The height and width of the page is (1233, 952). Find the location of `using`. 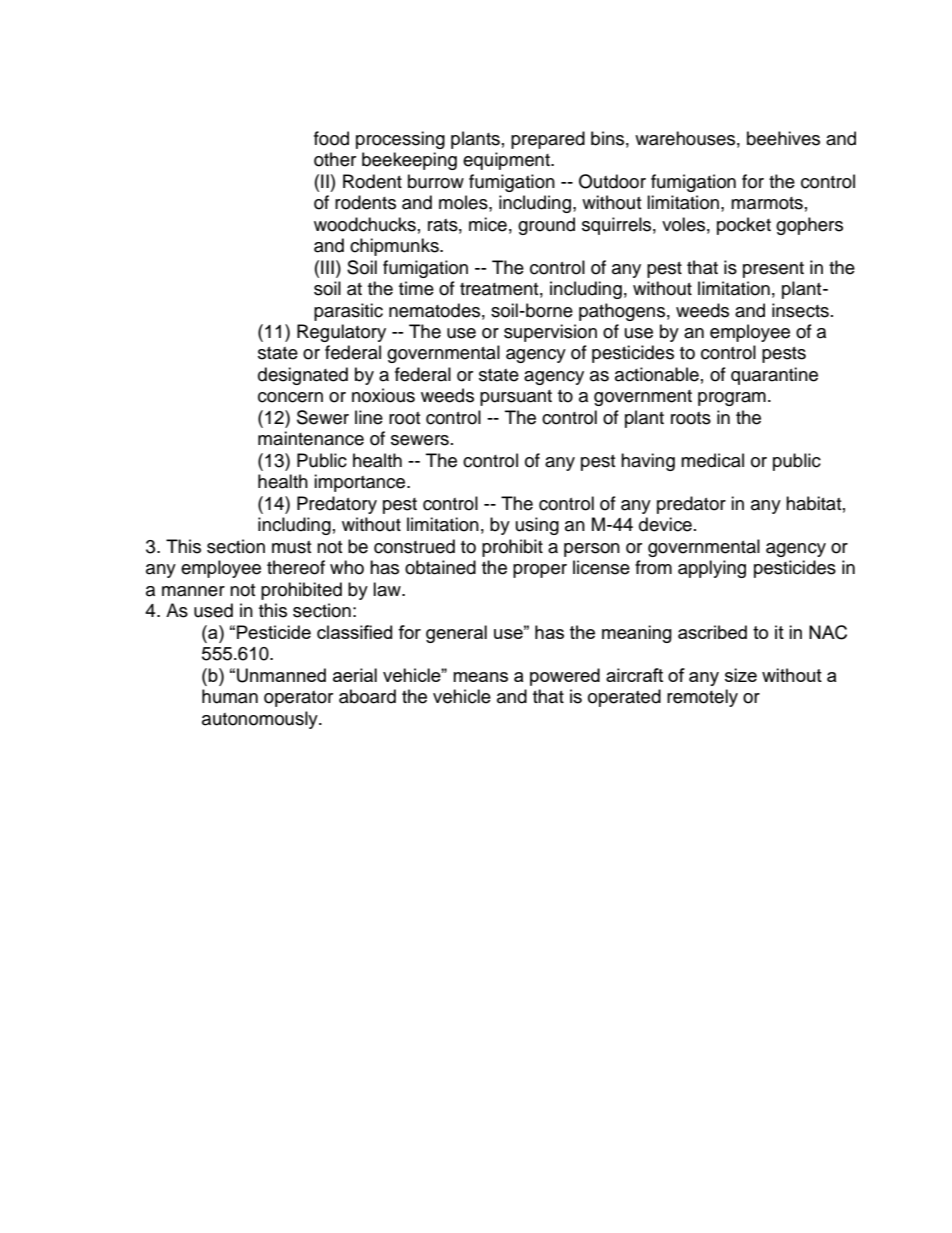

using is located at coordinates (537, 526).
